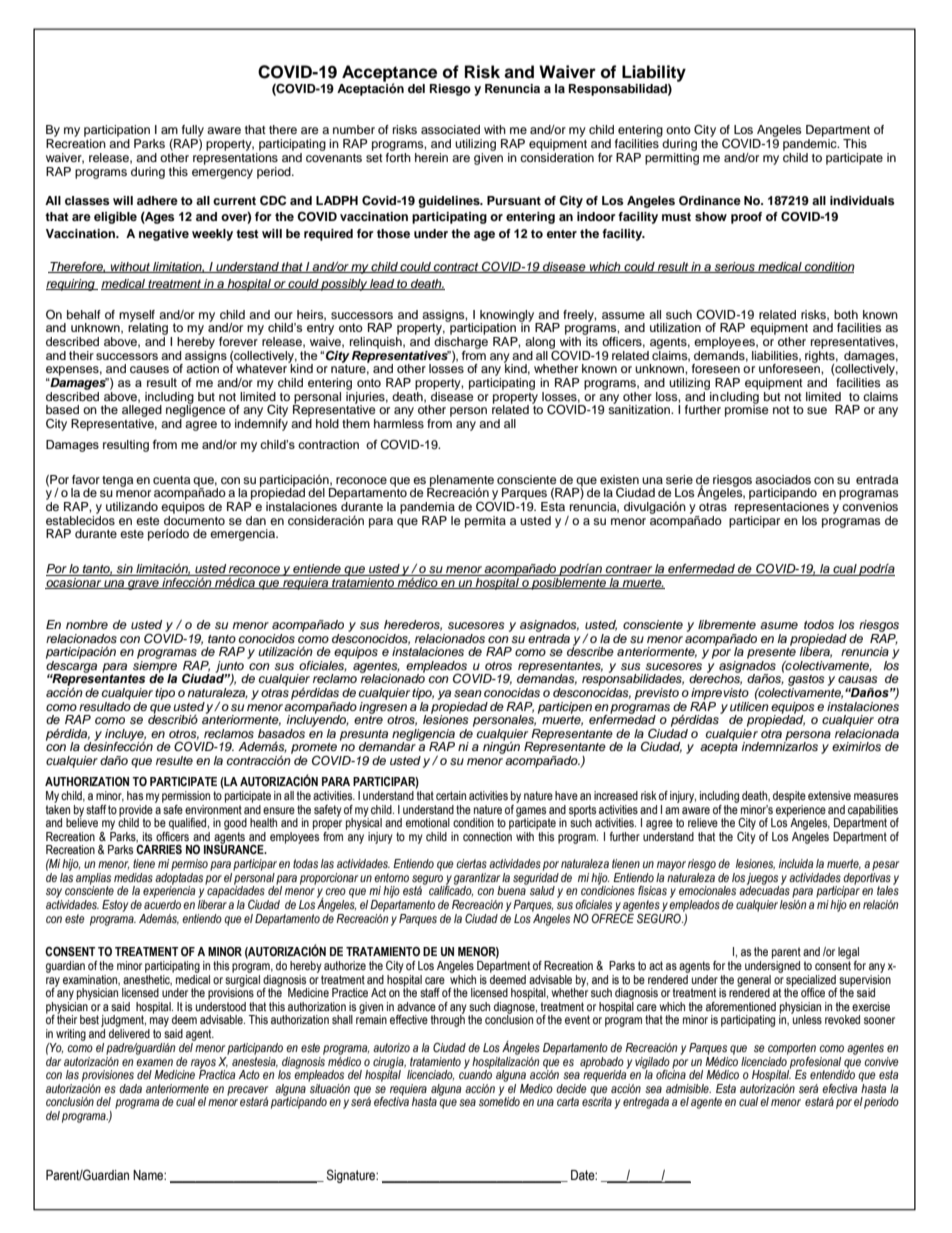  I want to click on harmless, so click(399, 422).
